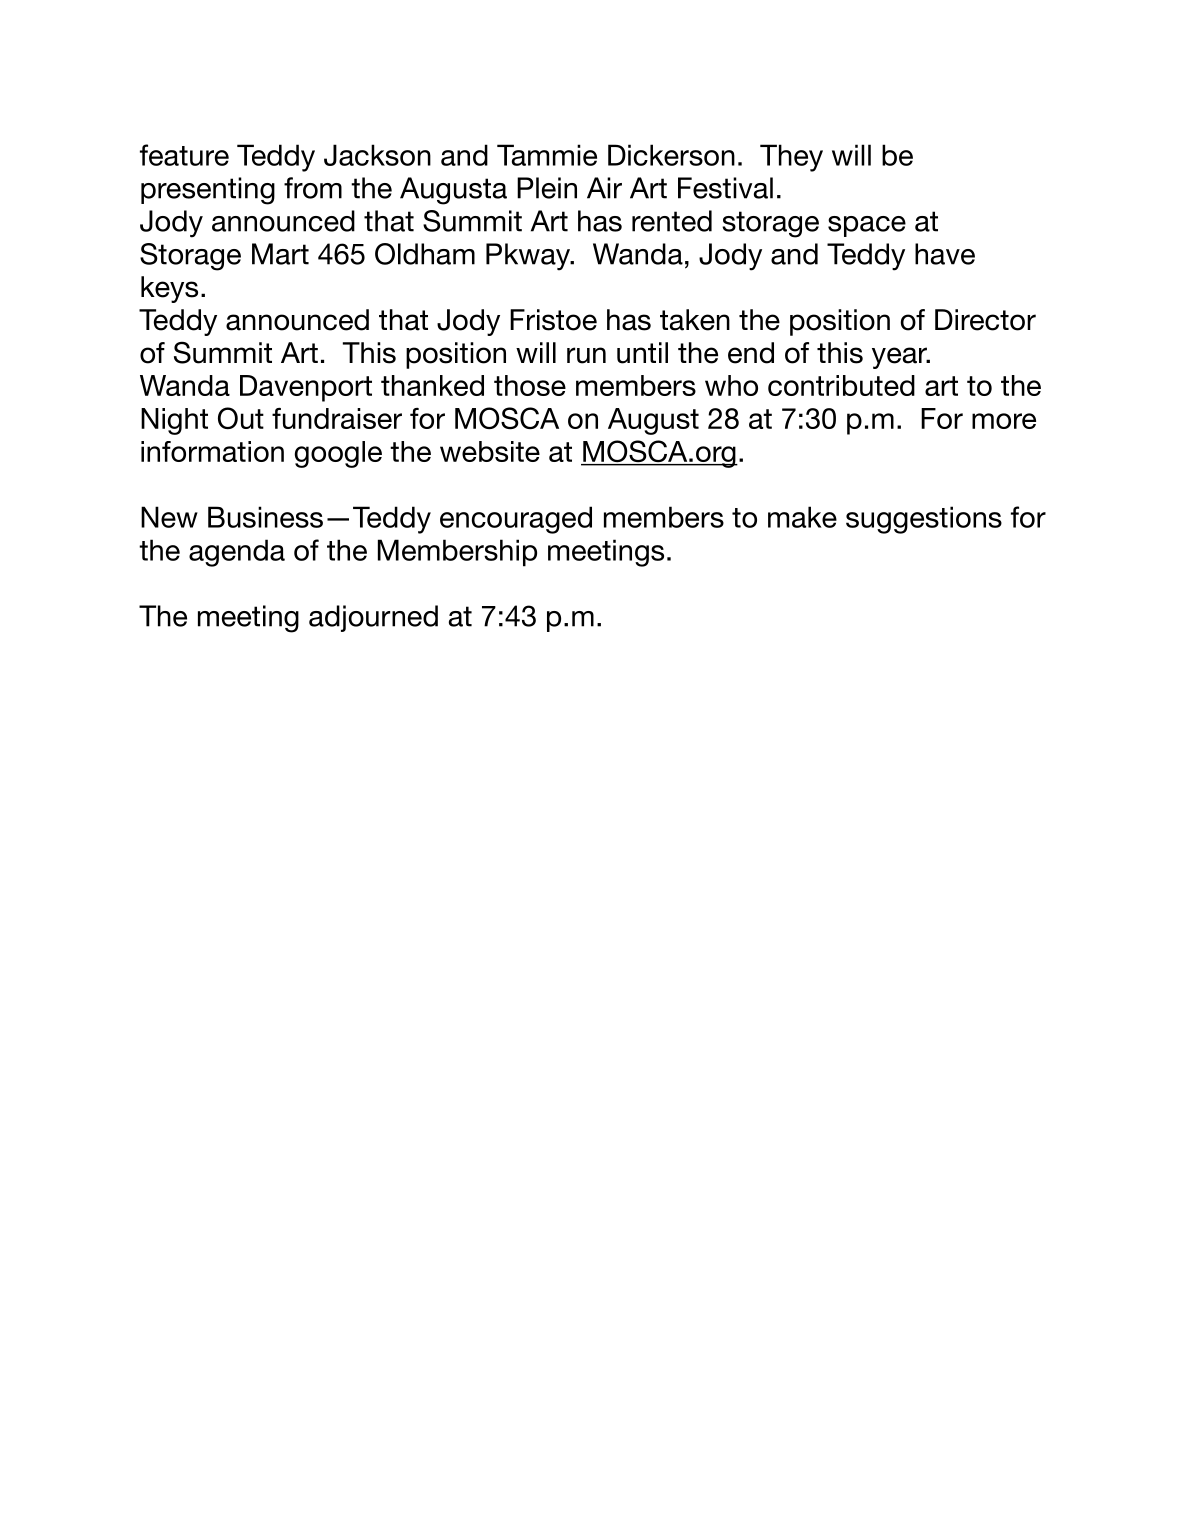 This document has width=1185, height=1534. Describe the element at coordinates (425, 254) in the document. I see `Oldham` at that location.
